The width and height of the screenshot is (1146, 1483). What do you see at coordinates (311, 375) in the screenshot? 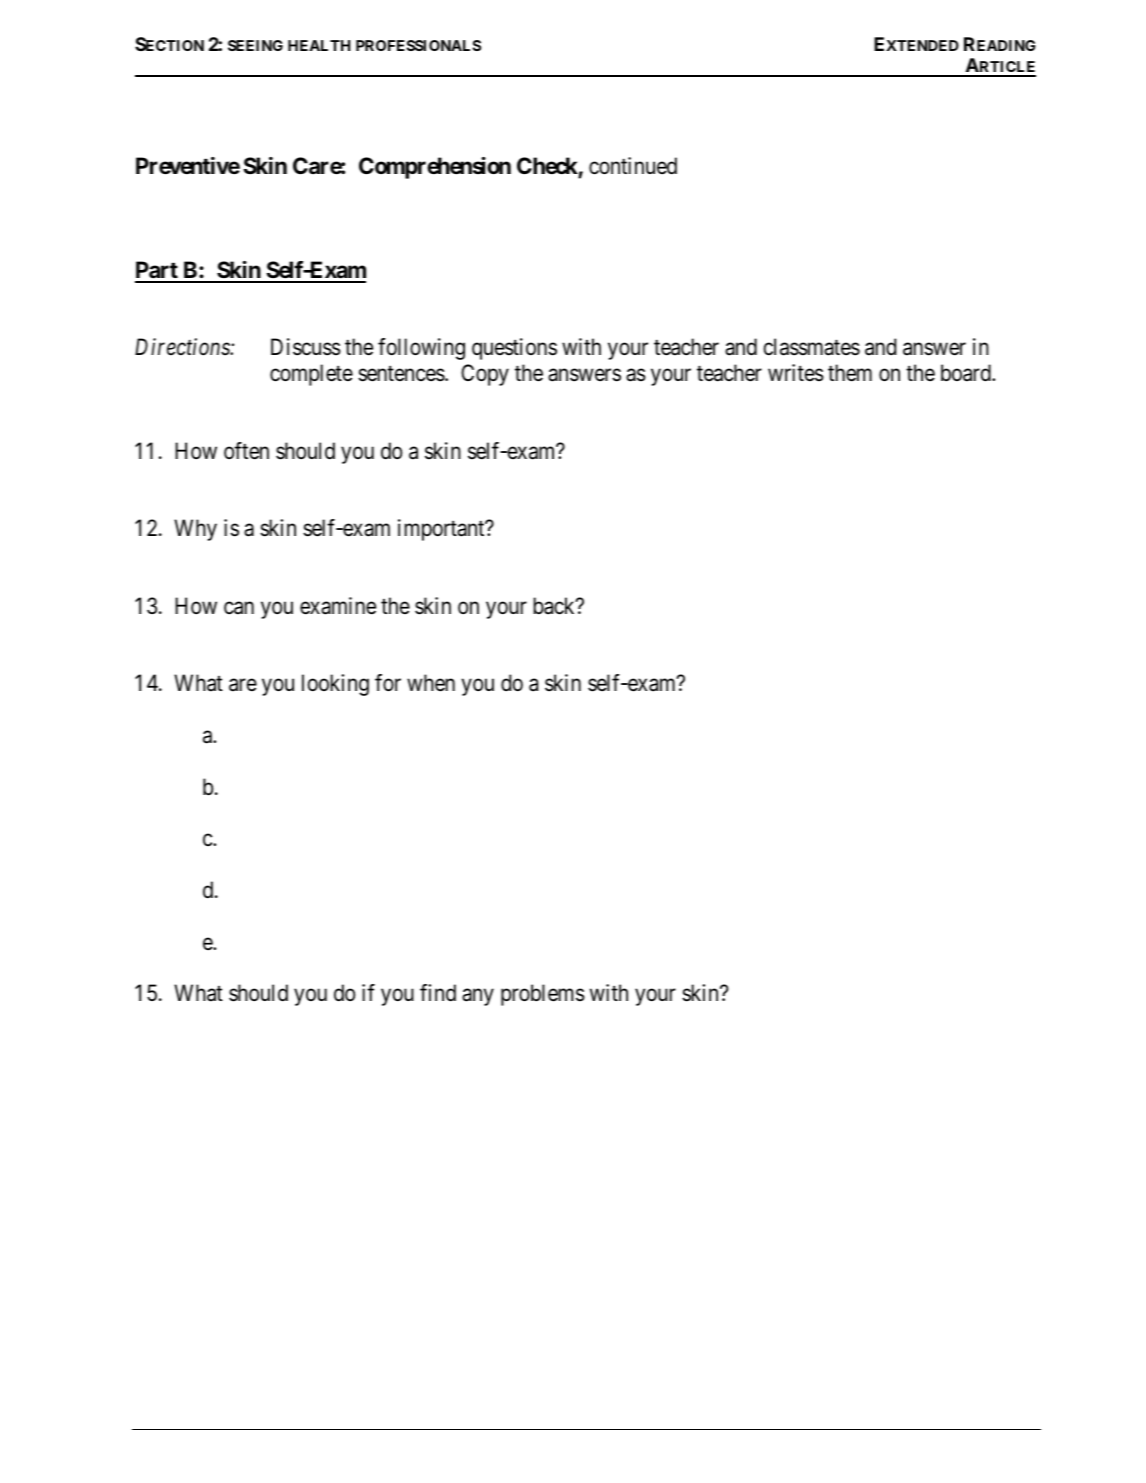
I see `complete` at bounding box center [311, 375].
